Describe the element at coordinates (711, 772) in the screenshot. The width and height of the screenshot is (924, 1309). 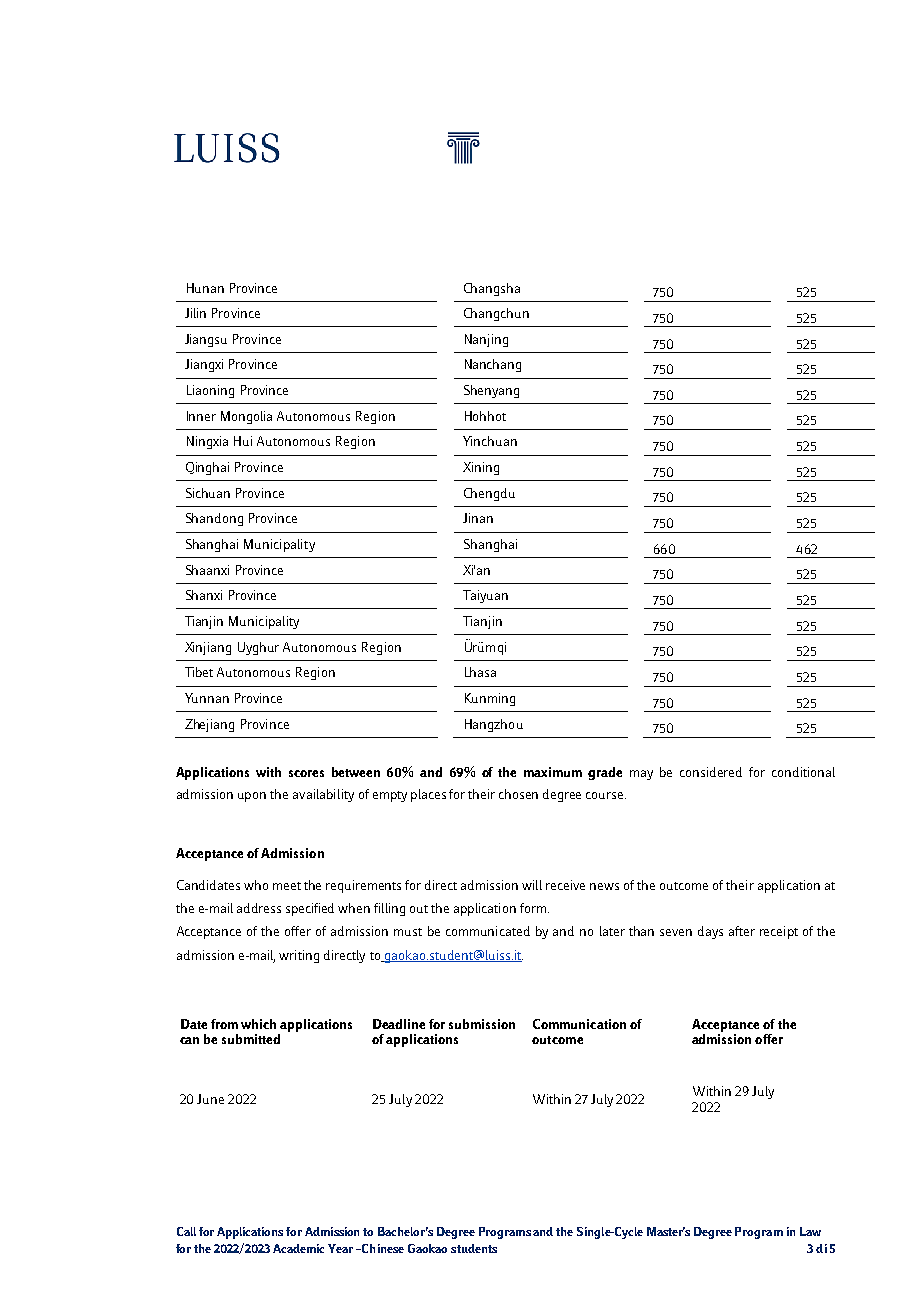
I see `considered` at that location.
